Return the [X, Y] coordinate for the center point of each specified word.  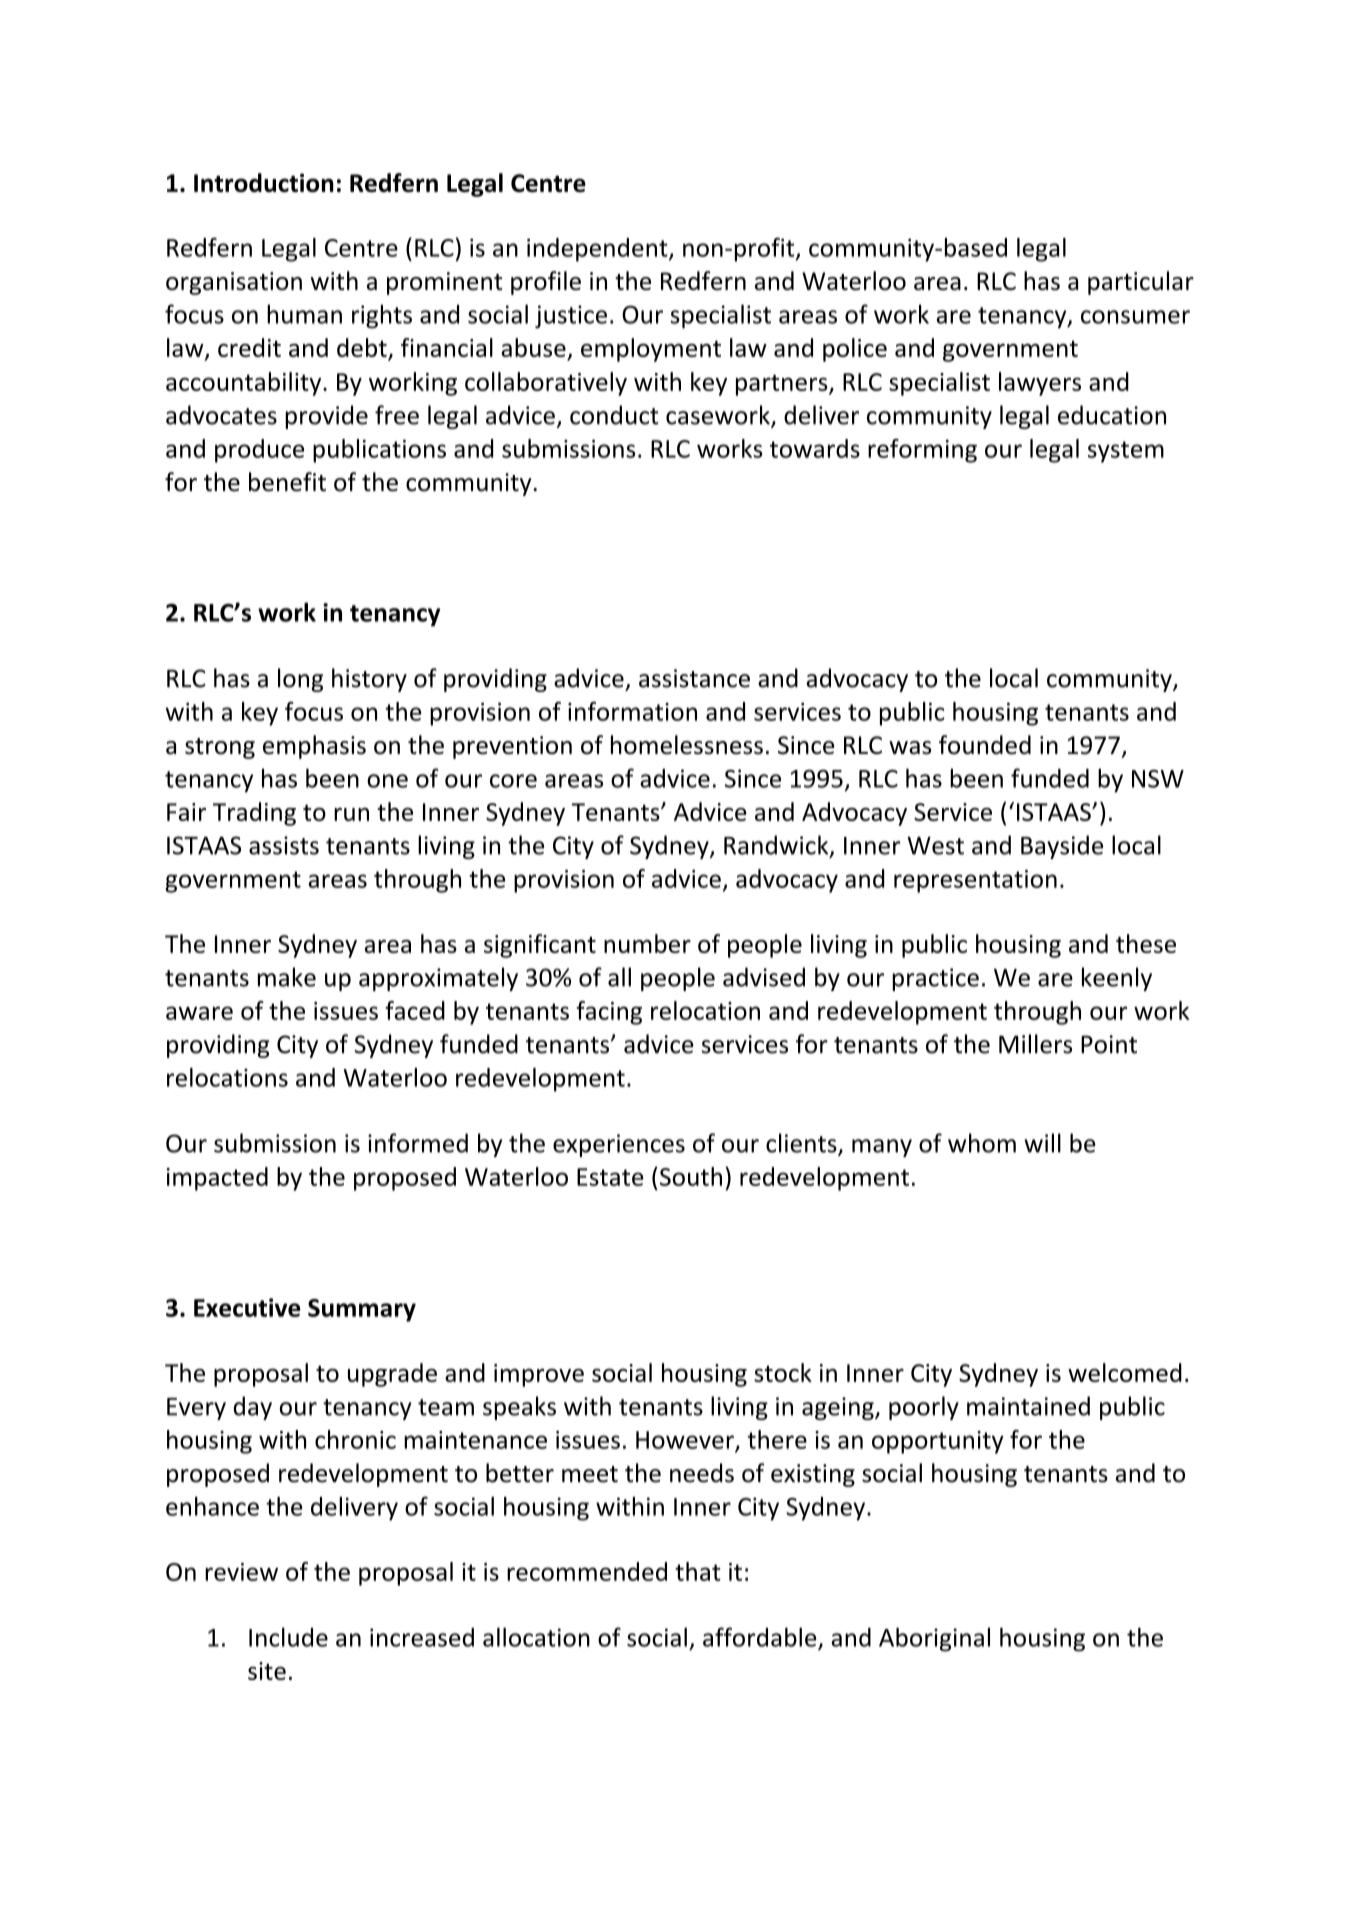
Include [288, 1637]
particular [1141, 283]
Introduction [264, 182]
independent [598, 250]
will [1042, 1143]
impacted [217, 1179]
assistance [694, 678]
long [300, 680]
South [691, 1176]
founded [985, 745]
